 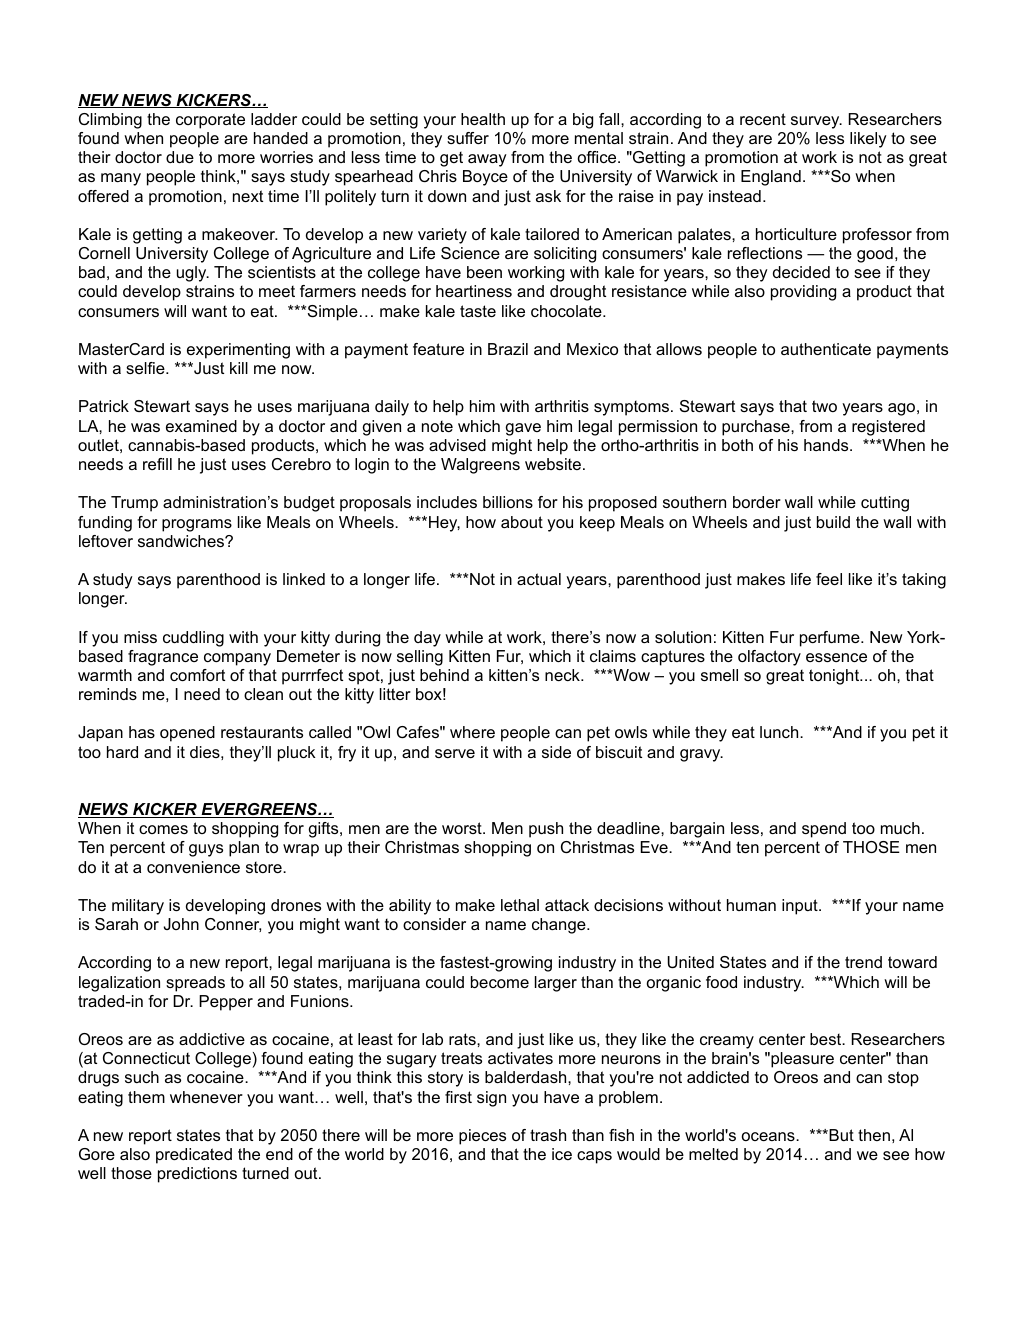 I want to click on away, so click(x=487, y=160).
